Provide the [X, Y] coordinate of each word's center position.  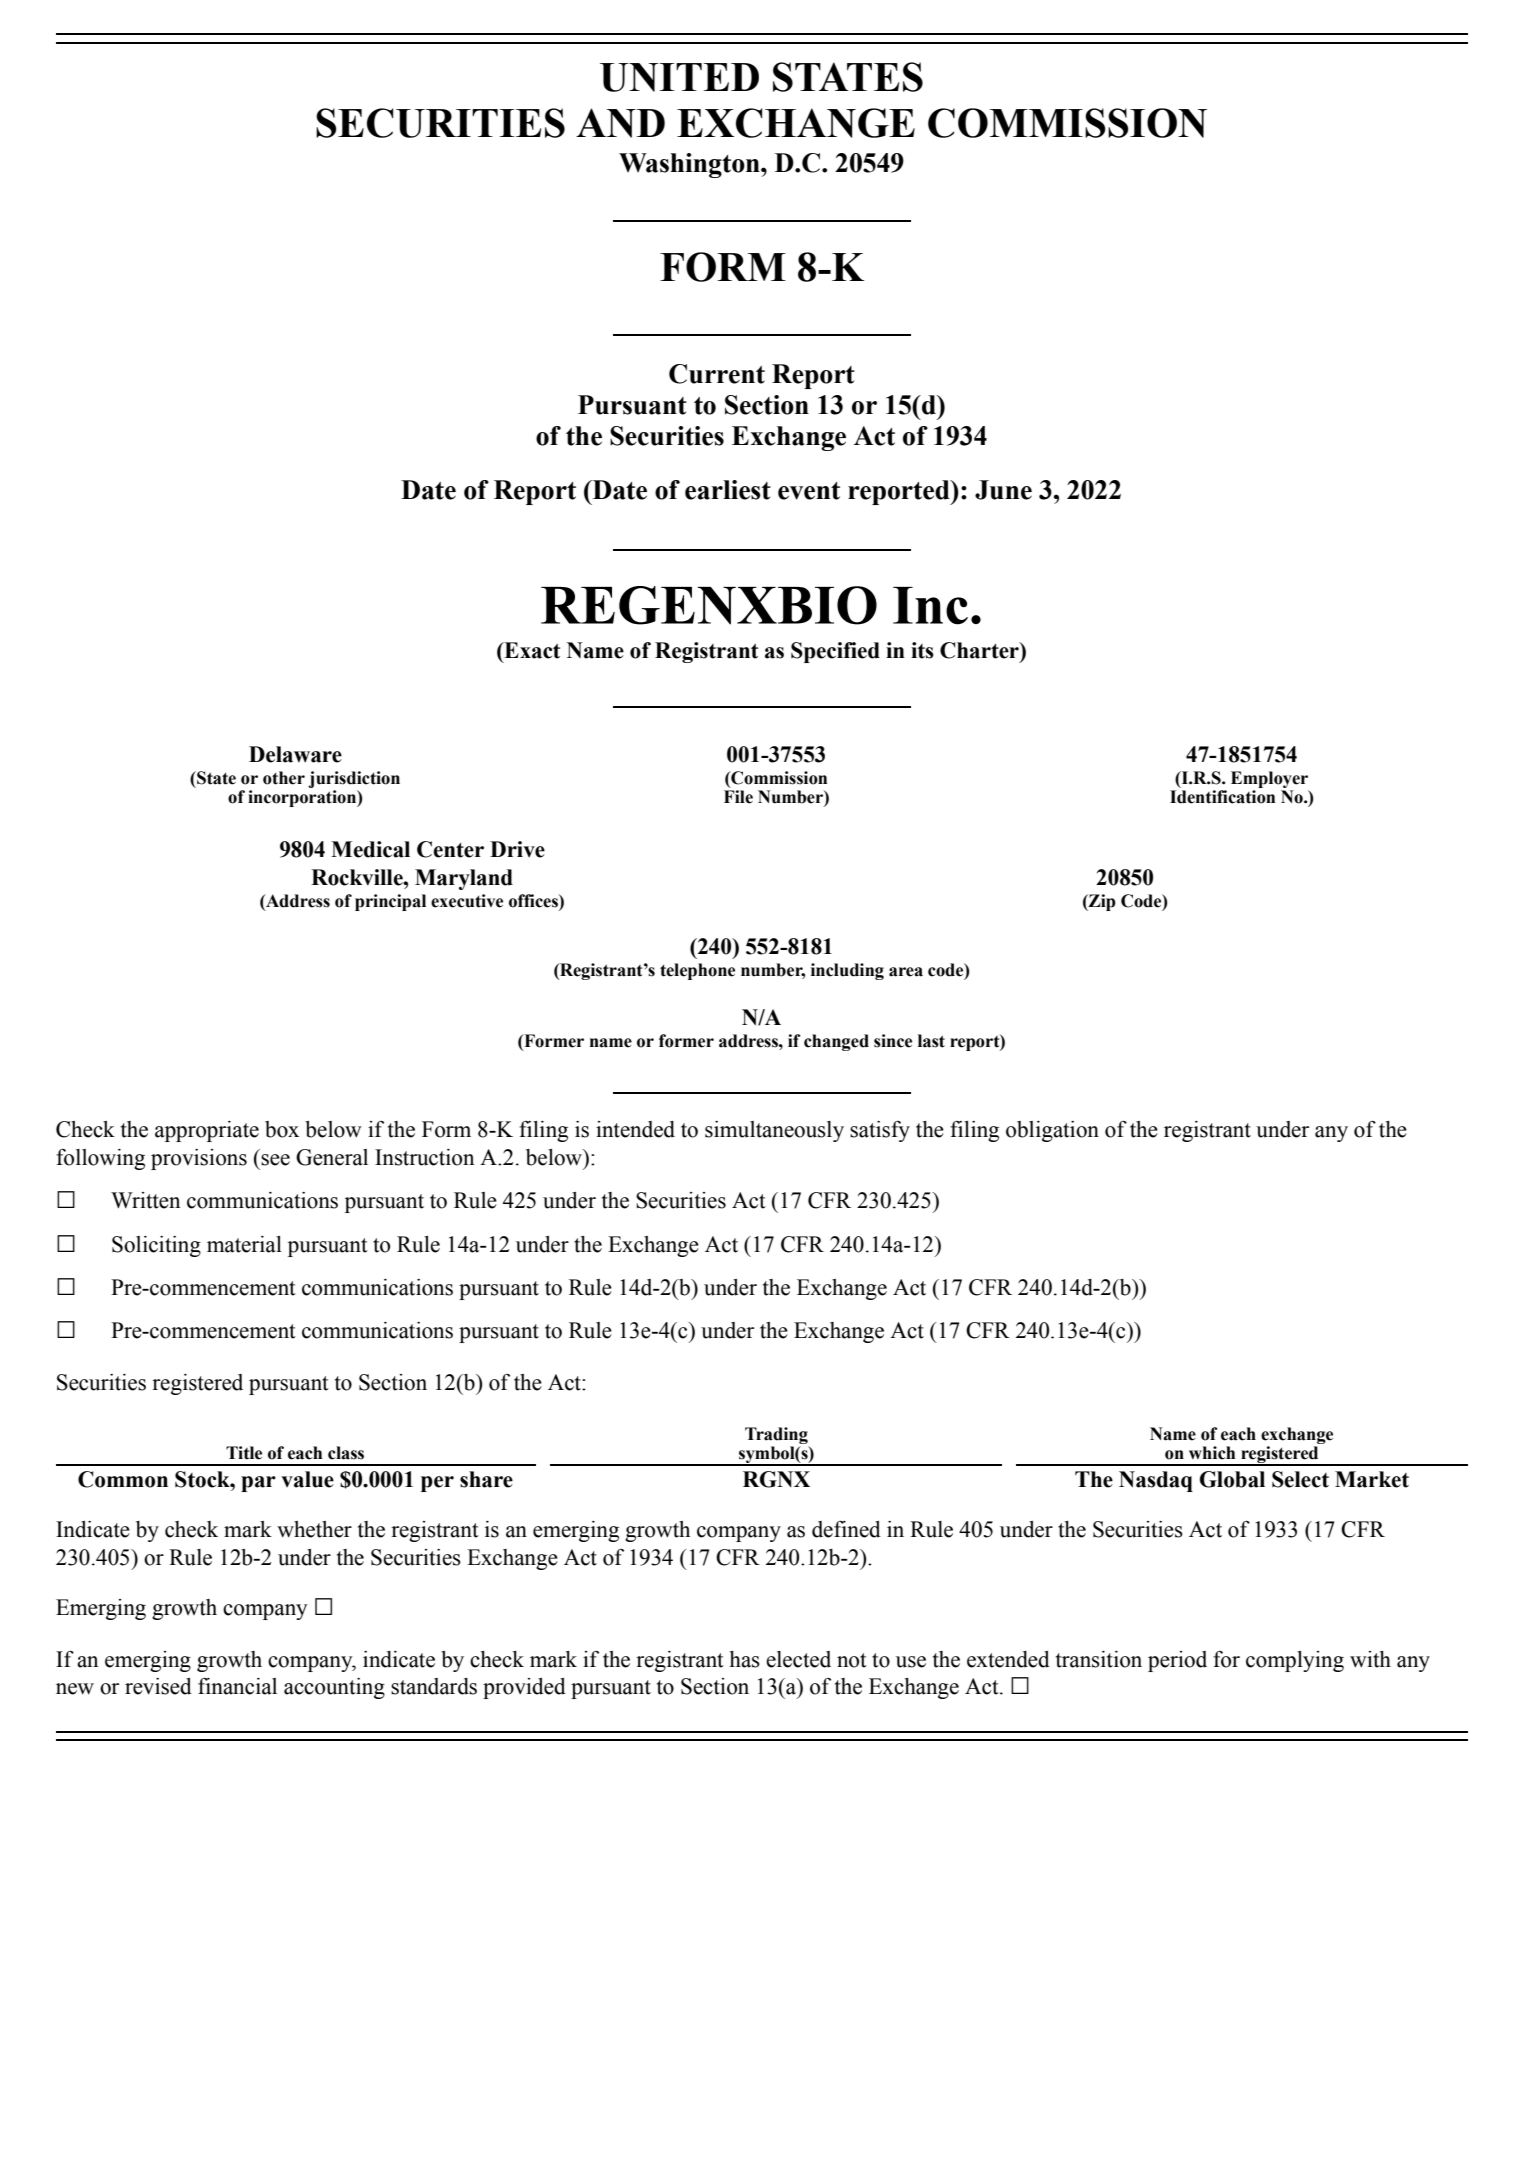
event [809, 491]
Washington [690, 165]
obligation [1052, 1131]
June [1003, 490]
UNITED [679, 77]
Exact [531, 650]
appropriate [207, 1131]
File [738, 797]
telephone [697, 971]
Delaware [295, 754]
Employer [1270, 781]
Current [717, 374]
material [244, 1244]
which [1212, 1453]
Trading [777, 1437]
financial [237, 1686]
